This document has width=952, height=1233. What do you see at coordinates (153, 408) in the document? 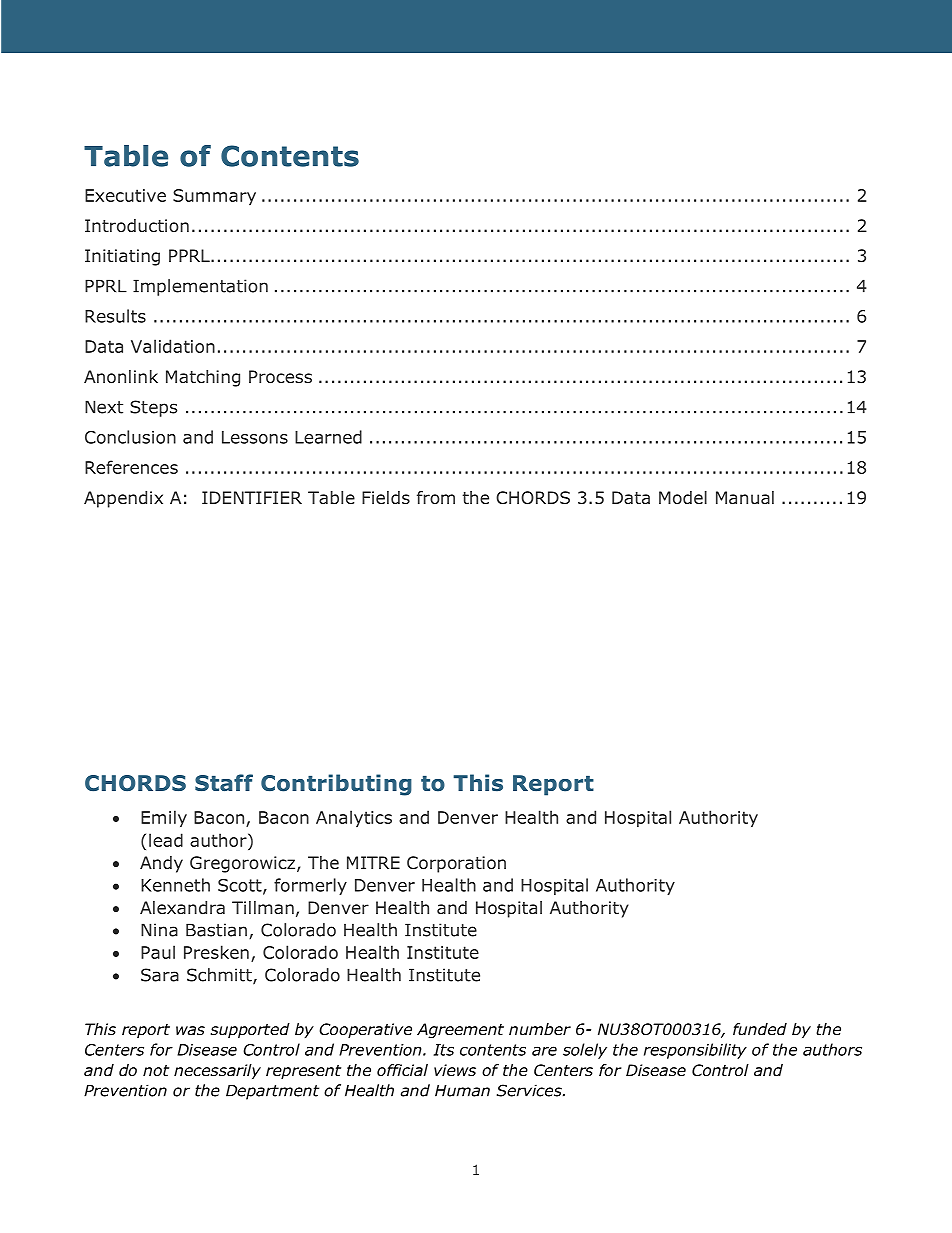
I see `Steps` at bounding box center [153, 408].
